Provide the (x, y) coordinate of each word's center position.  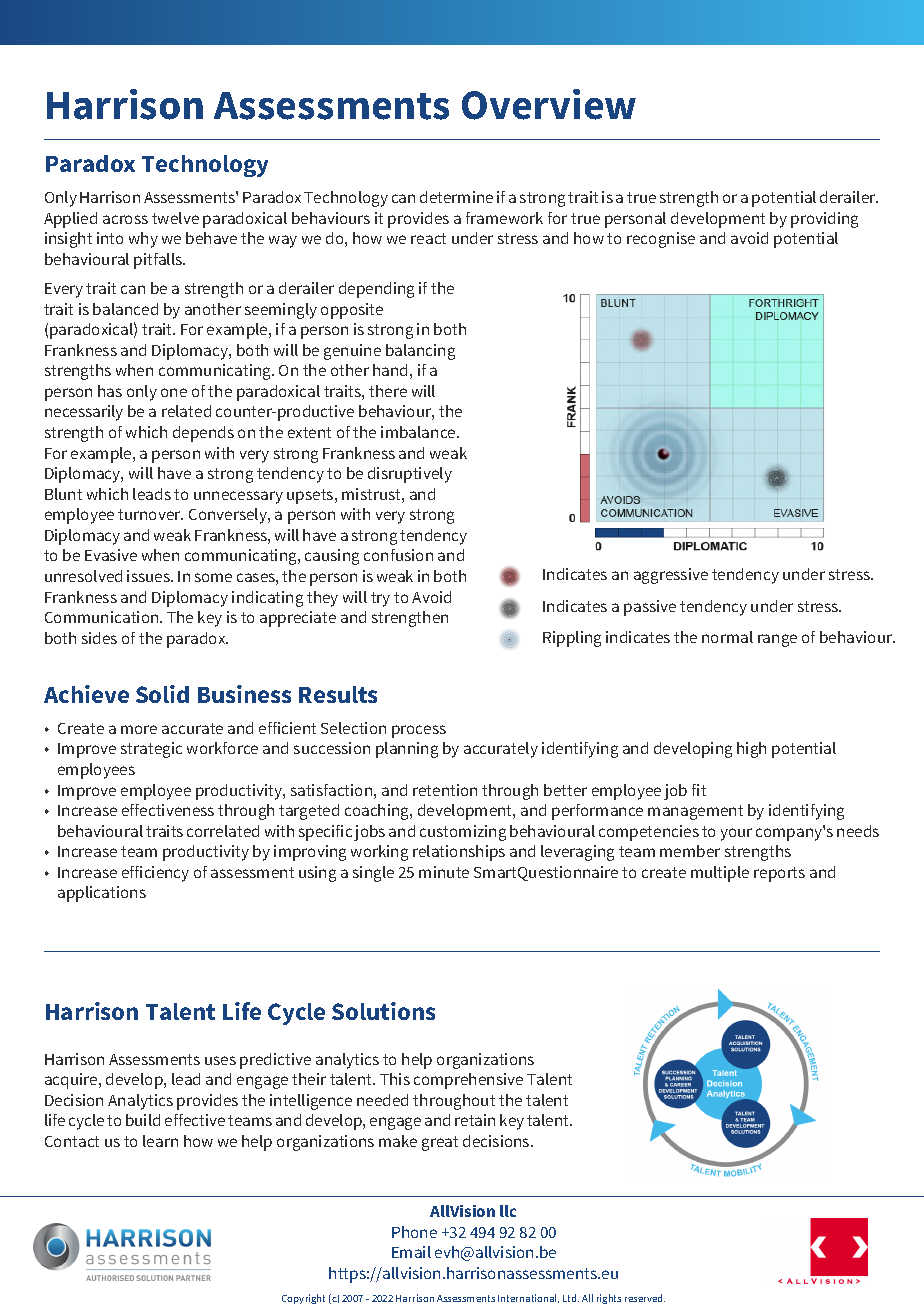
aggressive (671, 576)
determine (456, 197)
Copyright (303, 1299)
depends (203, 434)
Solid (162, 694)
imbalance (419, 432)
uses (220, 1060)
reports (779, 874)
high (751, 750)
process (419, 731)
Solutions (383, 1011)
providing (824, 220)
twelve (175, 218)
